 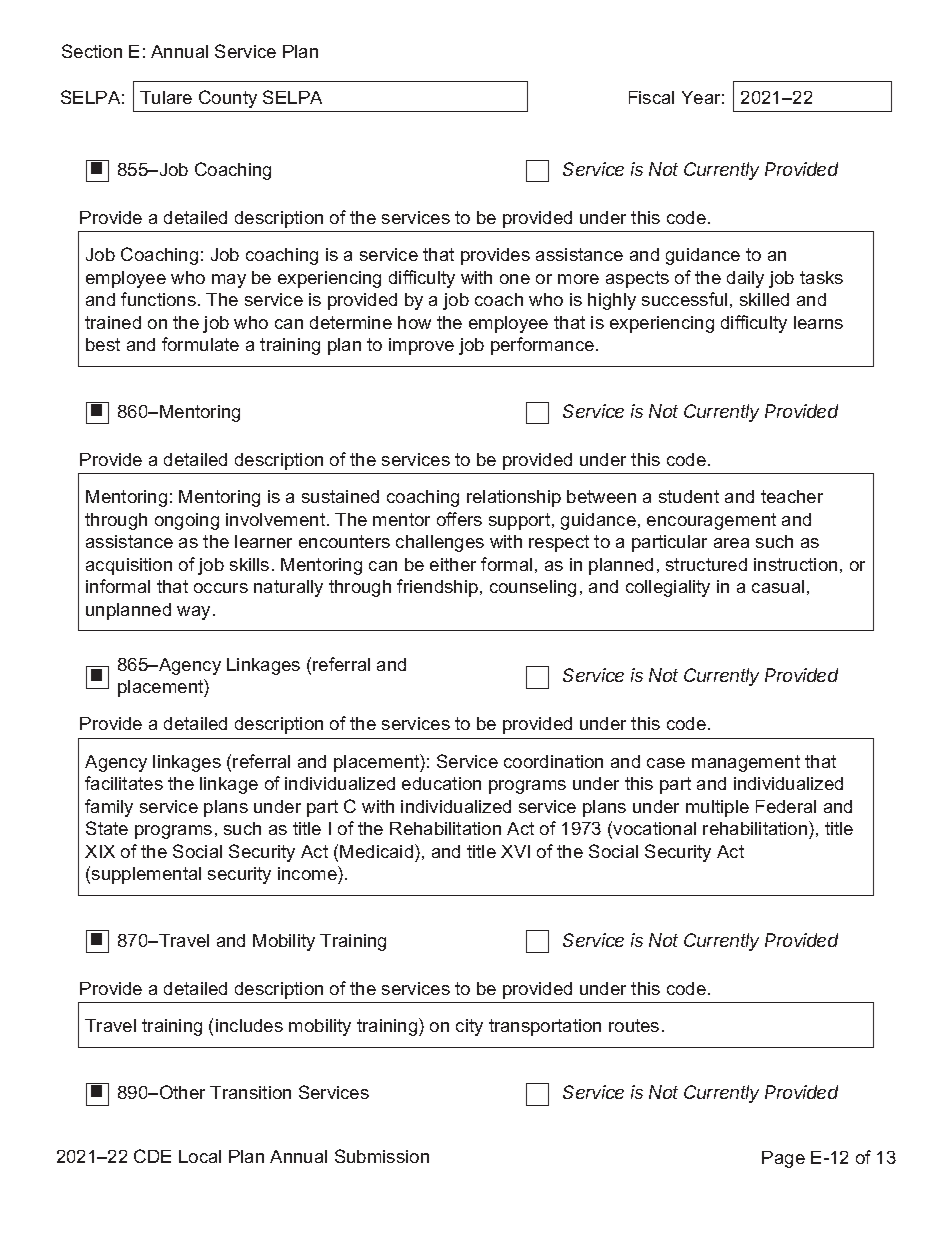 What do you see at coordinates (711, 521) in the screenshot?
I see `encouragement` at bounding box center [711, 521].
